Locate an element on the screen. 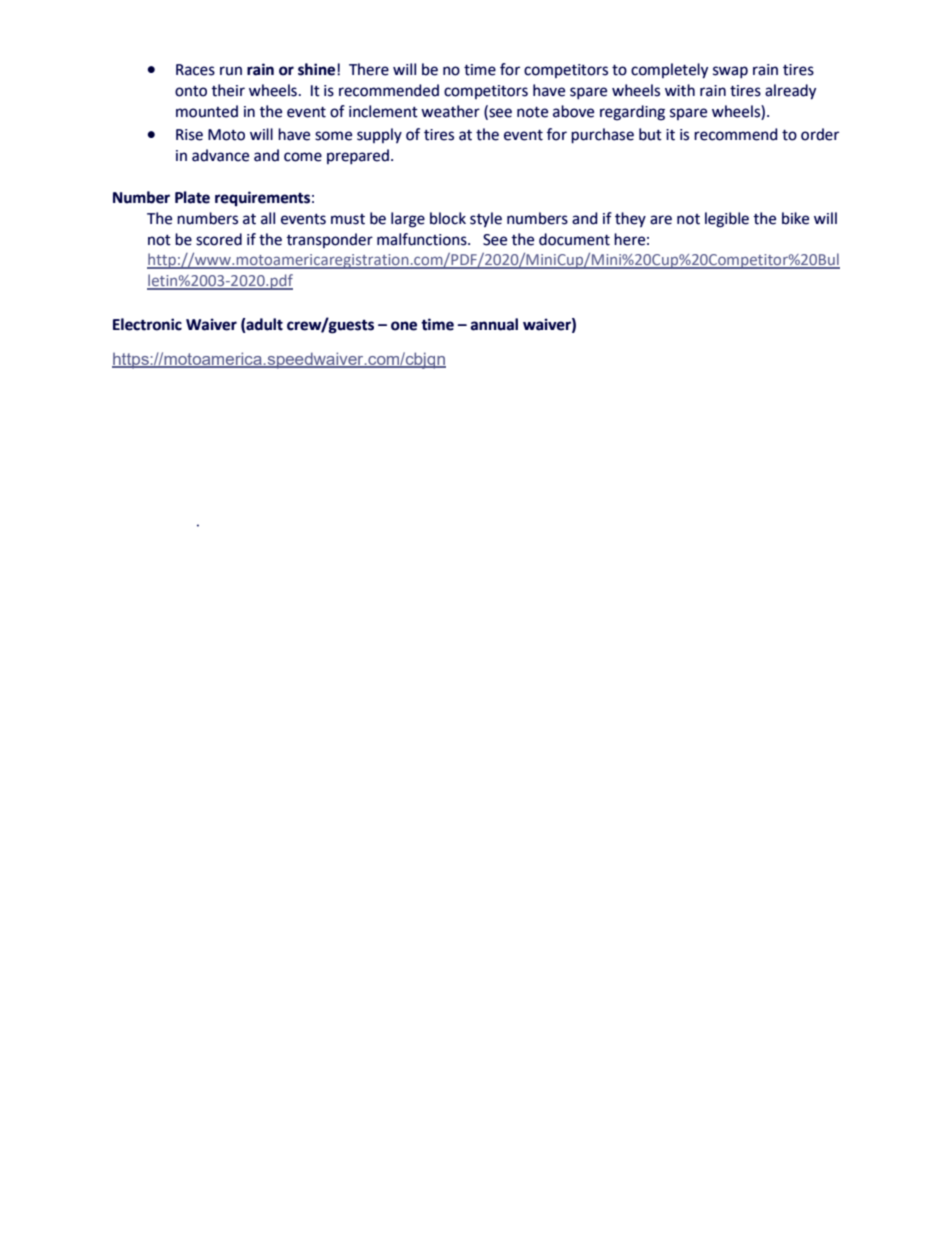 This screenshot has height=1233, width=952. document is located at coordinates (574, 239).
